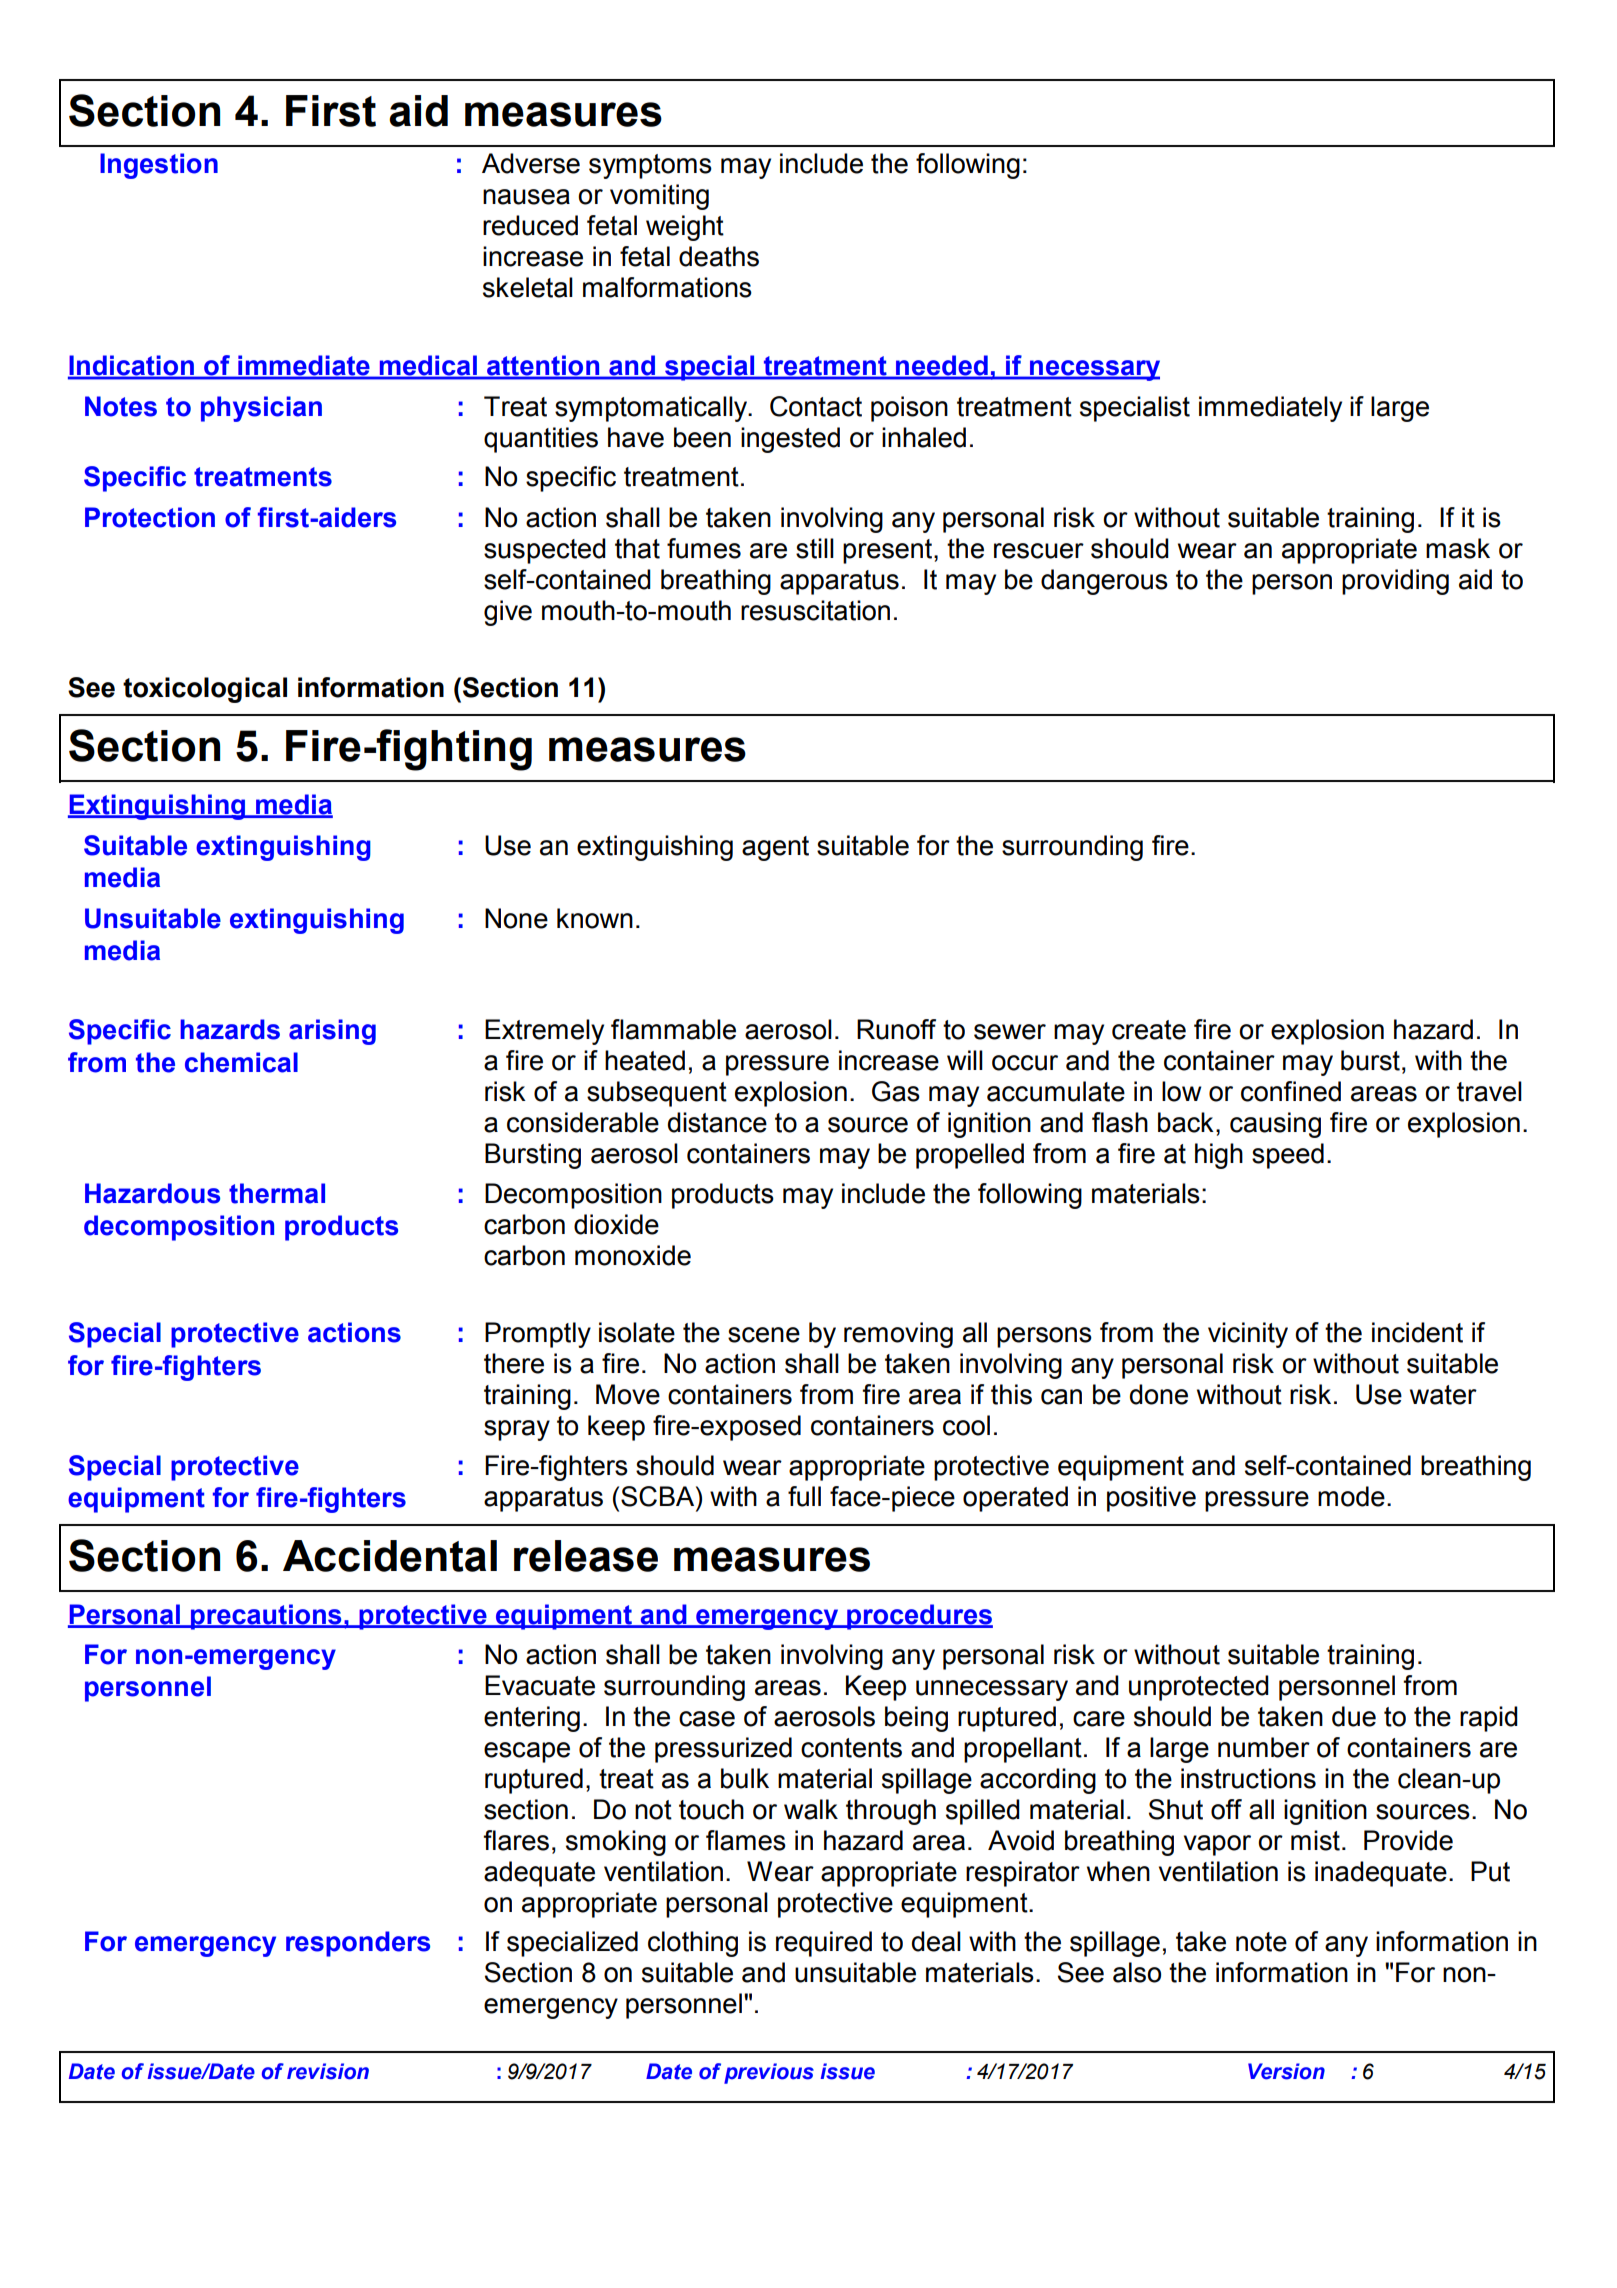 The height and width of the document is (2288, 1617). What do you see at coordinates (1351, 1496) in the document?
I see `mode` at bounding box center [1351, 1496].
